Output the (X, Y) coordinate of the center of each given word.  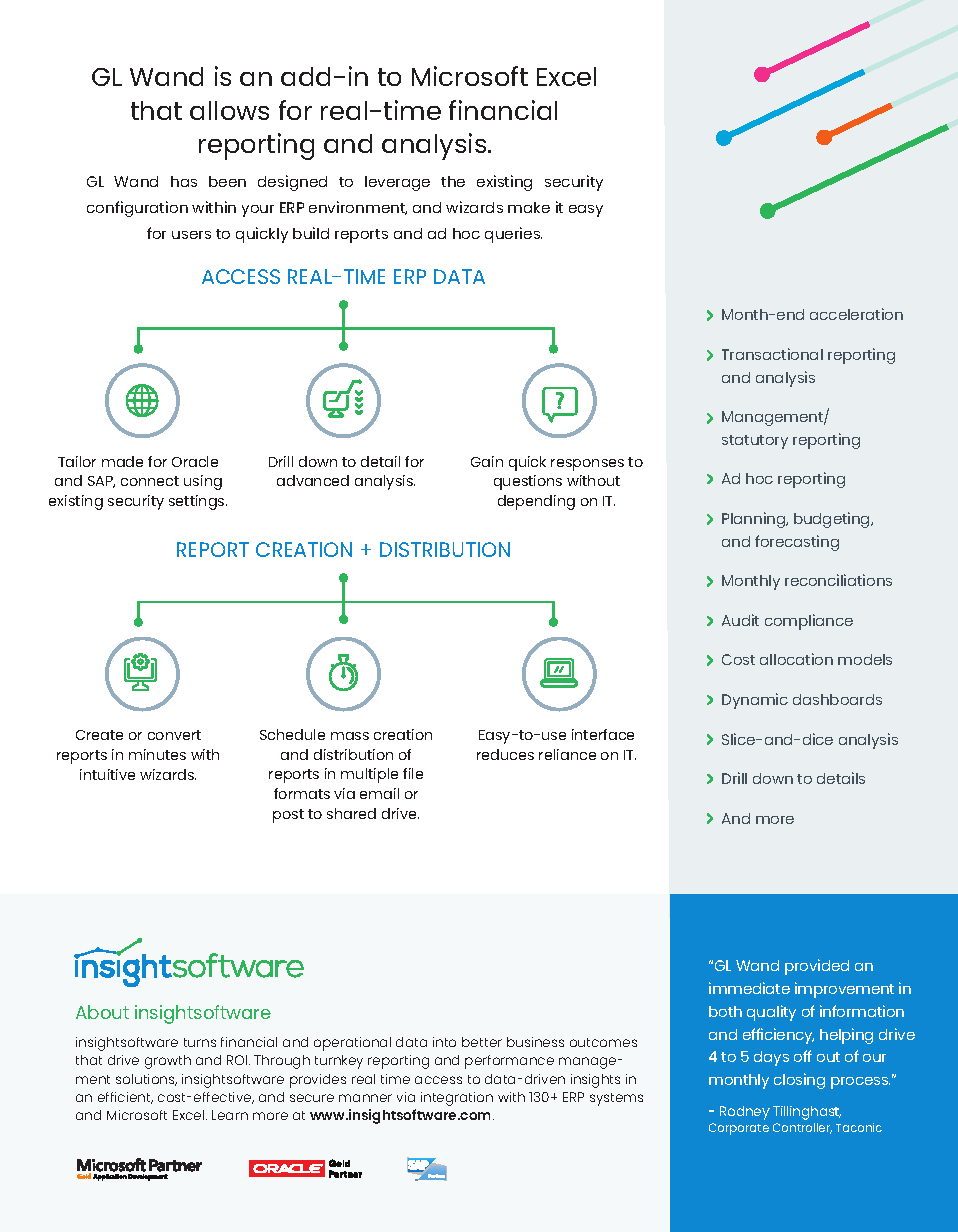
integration (457, 1099)
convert (174, 735)
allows (229, 110)
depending (536, 502)
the (453, 181)
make (529, 207)
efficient (125, 1098)
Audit (740, 620)
